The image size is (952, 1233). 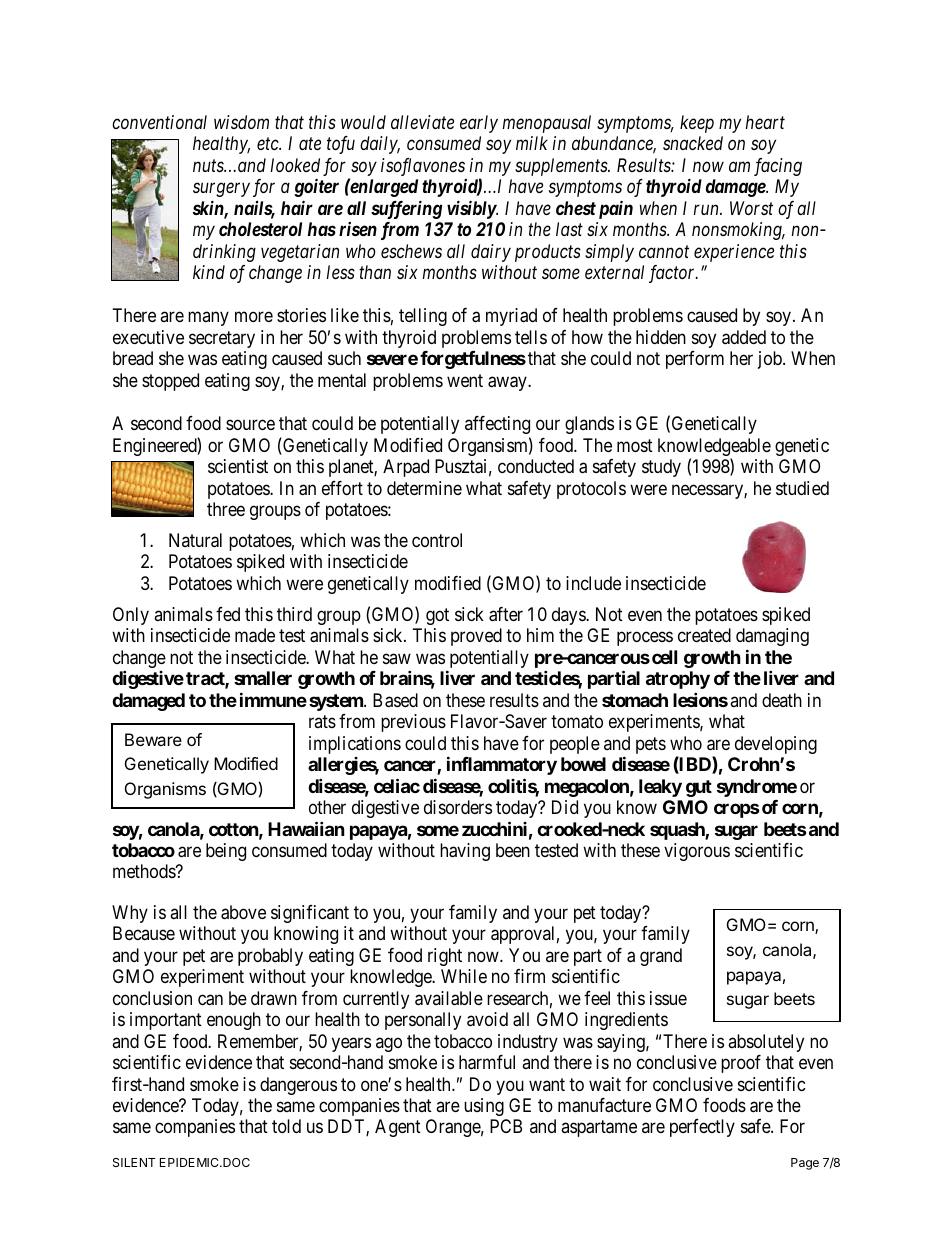 I want to click on told, so click(x=286, y=1126).
